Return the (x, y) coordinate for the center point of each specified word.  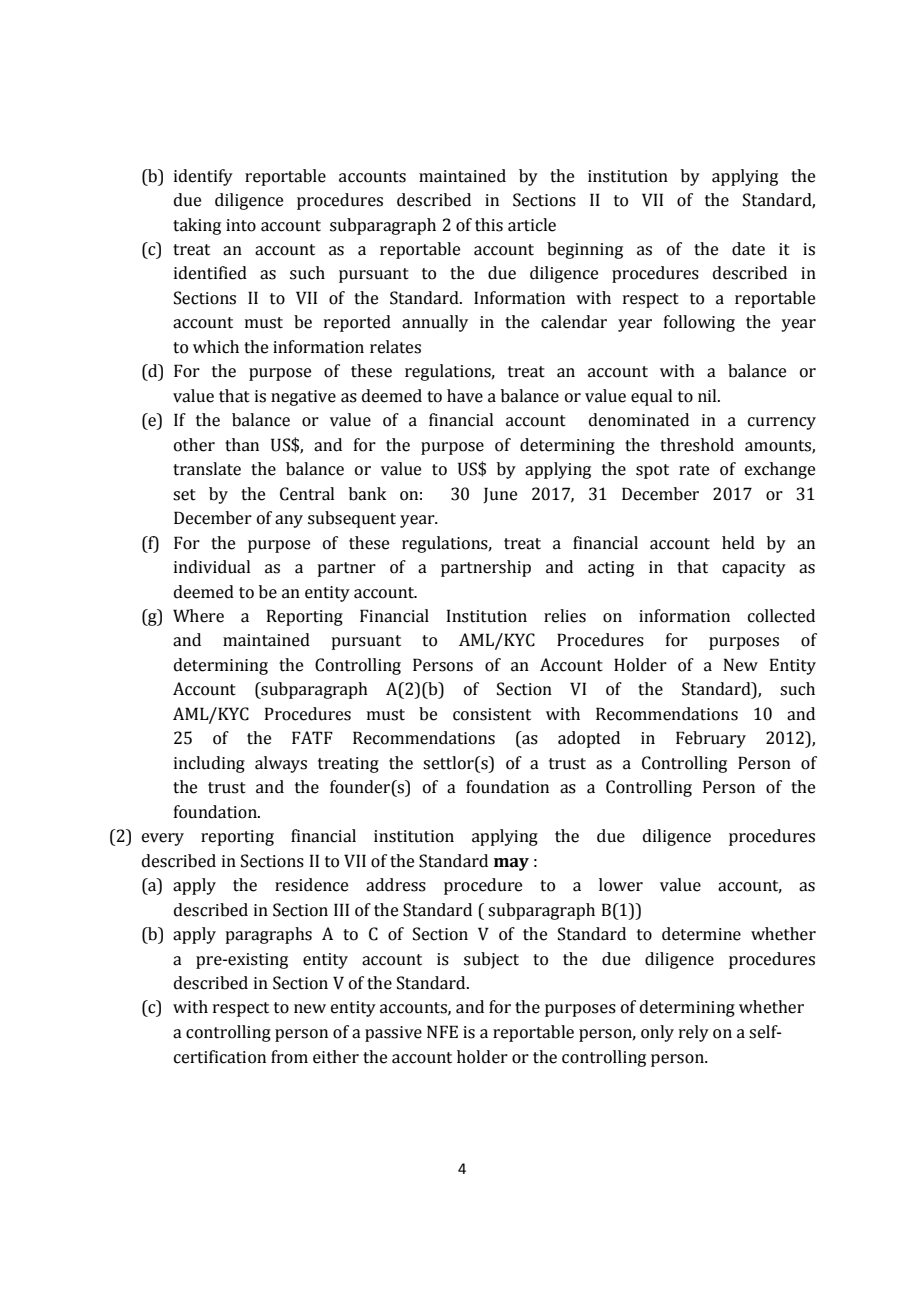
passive (393, 1034)
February (711, 739)
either (336, 1057)
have (465, 396)
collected (781, 616)
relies (565, 616)
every (163, 839)
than (242, 445)
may (511, 864)
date (748, 249)
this (489, 225)
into (241, 225)
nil (708, 395)
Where (198, 616)
